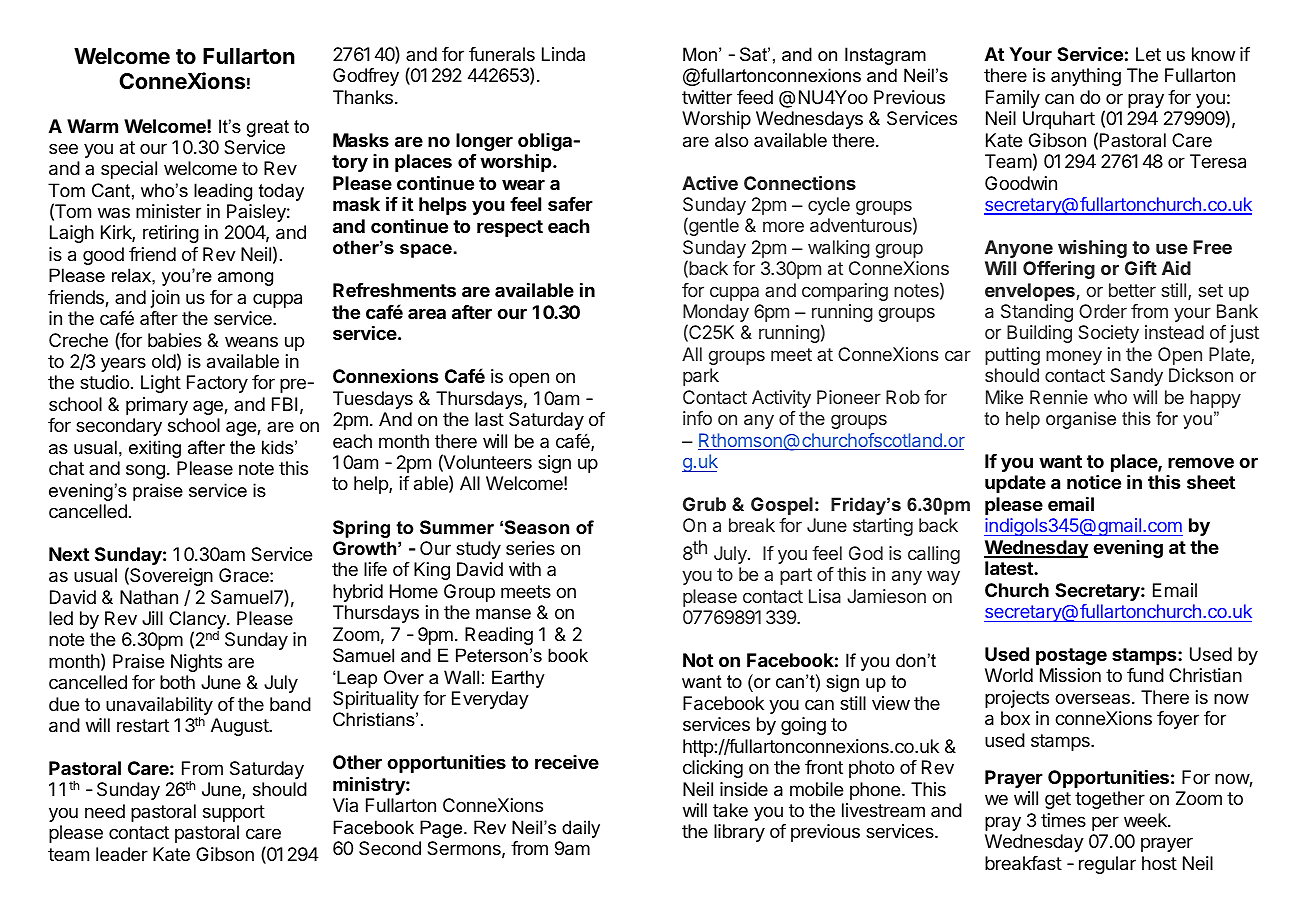 The width and height of the page is (1308, 924). What do you see at coordinates (268, 128) in the page?
I see `great` at bounding box center [268, 128].
